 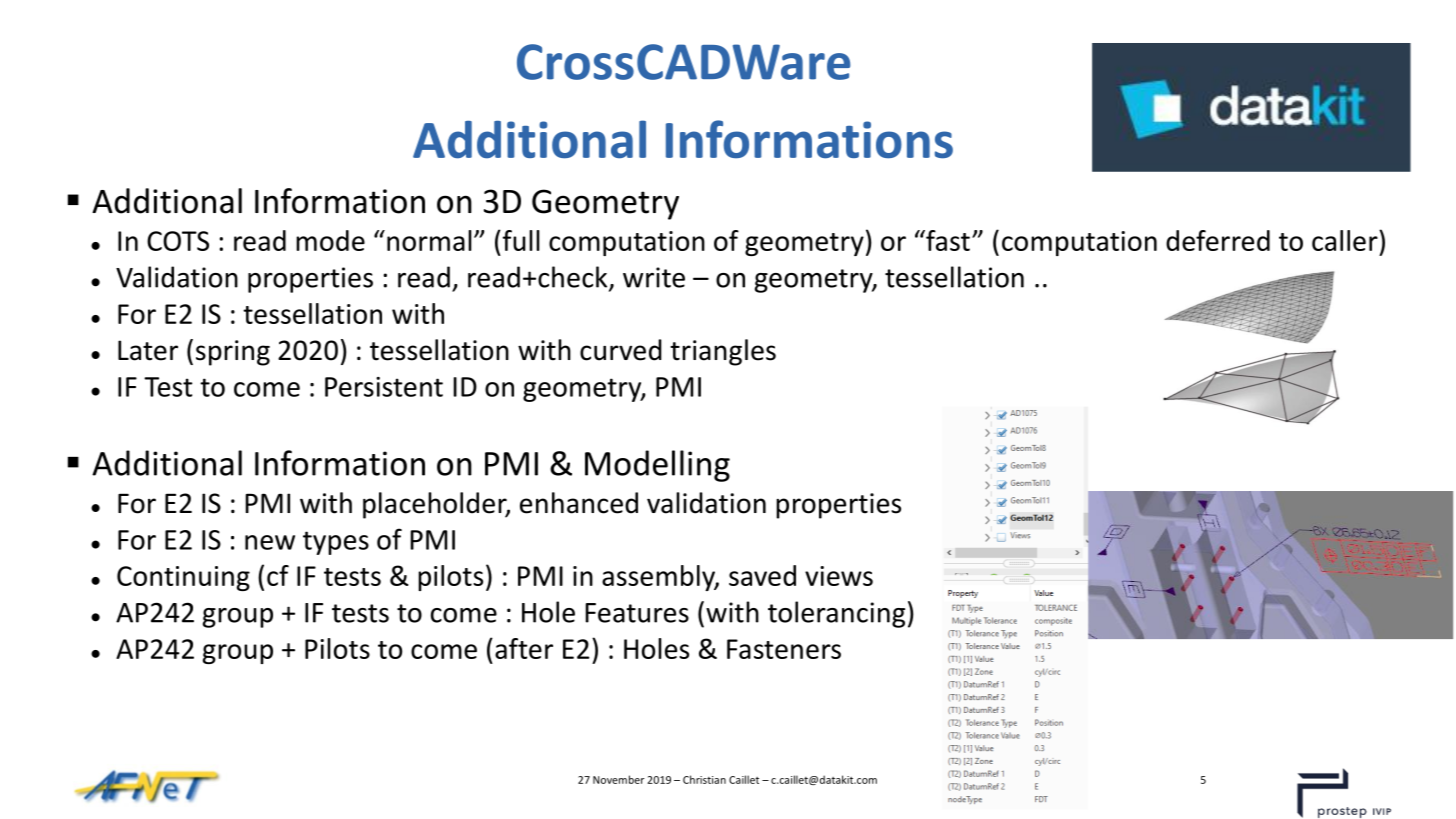 I want to click on views, so click(x=839, y=576).
